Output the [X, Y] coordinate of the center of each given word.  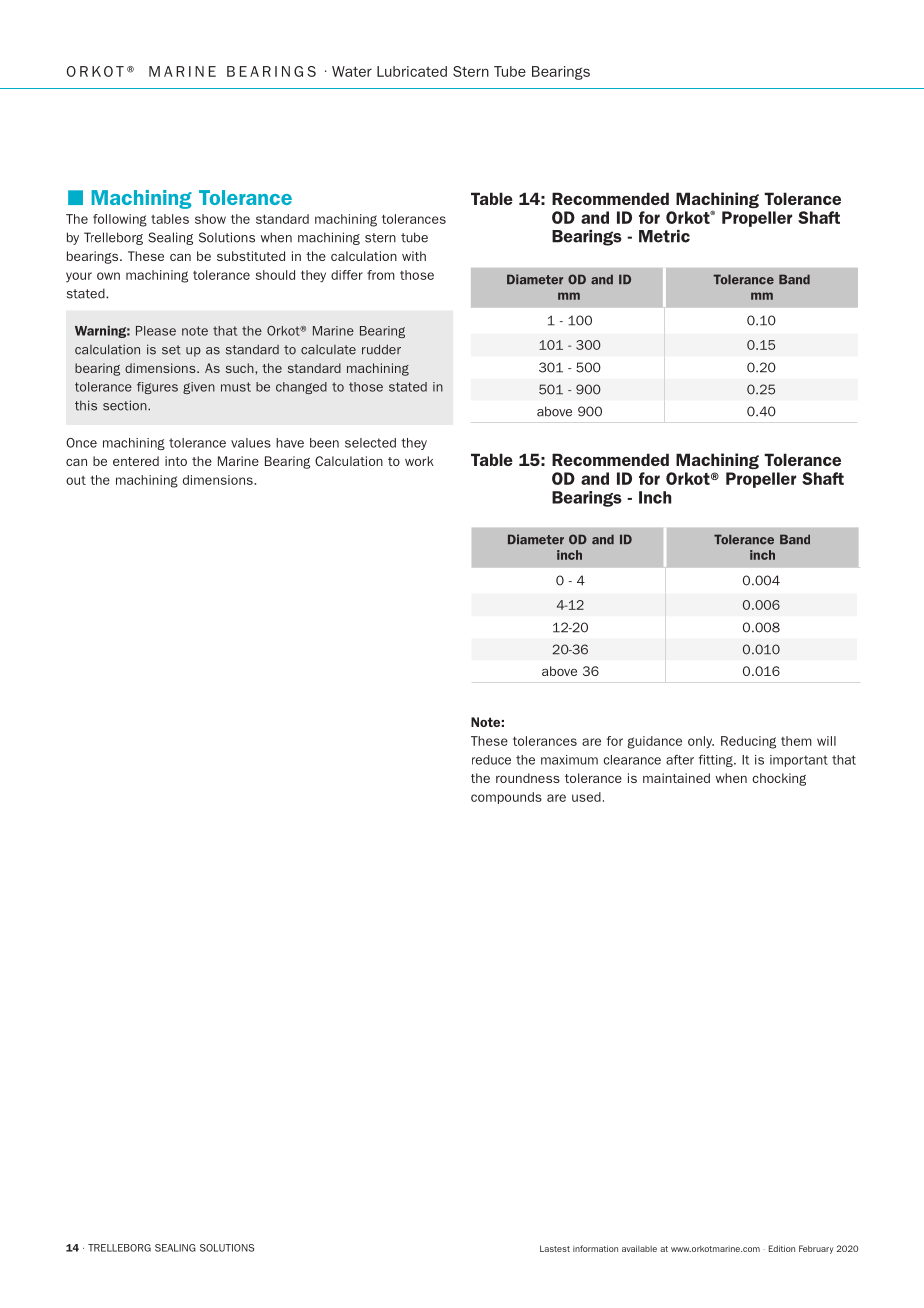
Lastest [555, 1248]
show [210, 219]
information [595, 1248]
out [76, 480]
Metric [664, 236]
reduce [491, 760]
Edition [782, 1248]
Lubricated [412, 71]
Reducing [748, 742]
